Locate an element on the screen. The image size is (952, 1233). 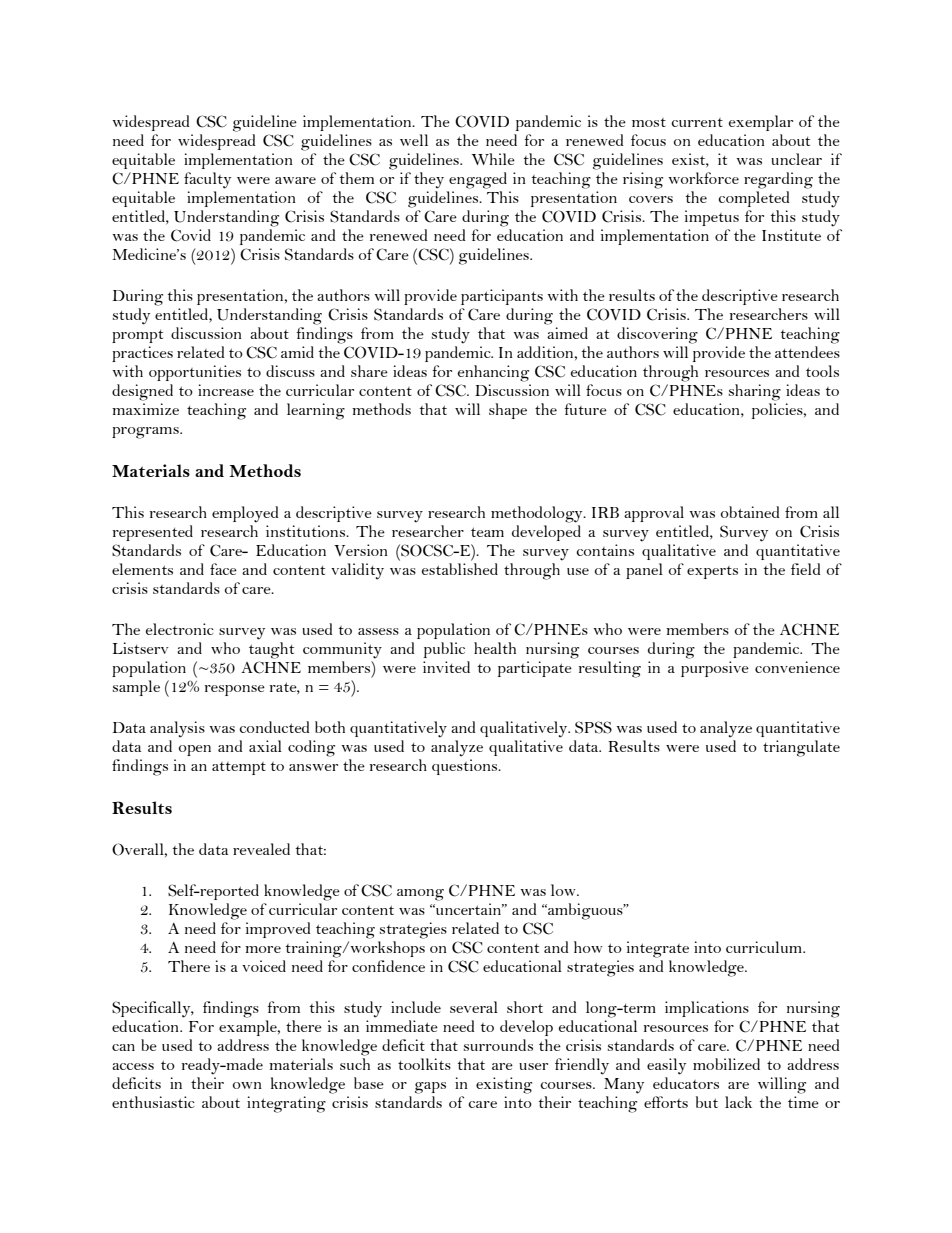
own is located at coordinates (247, 1085).
